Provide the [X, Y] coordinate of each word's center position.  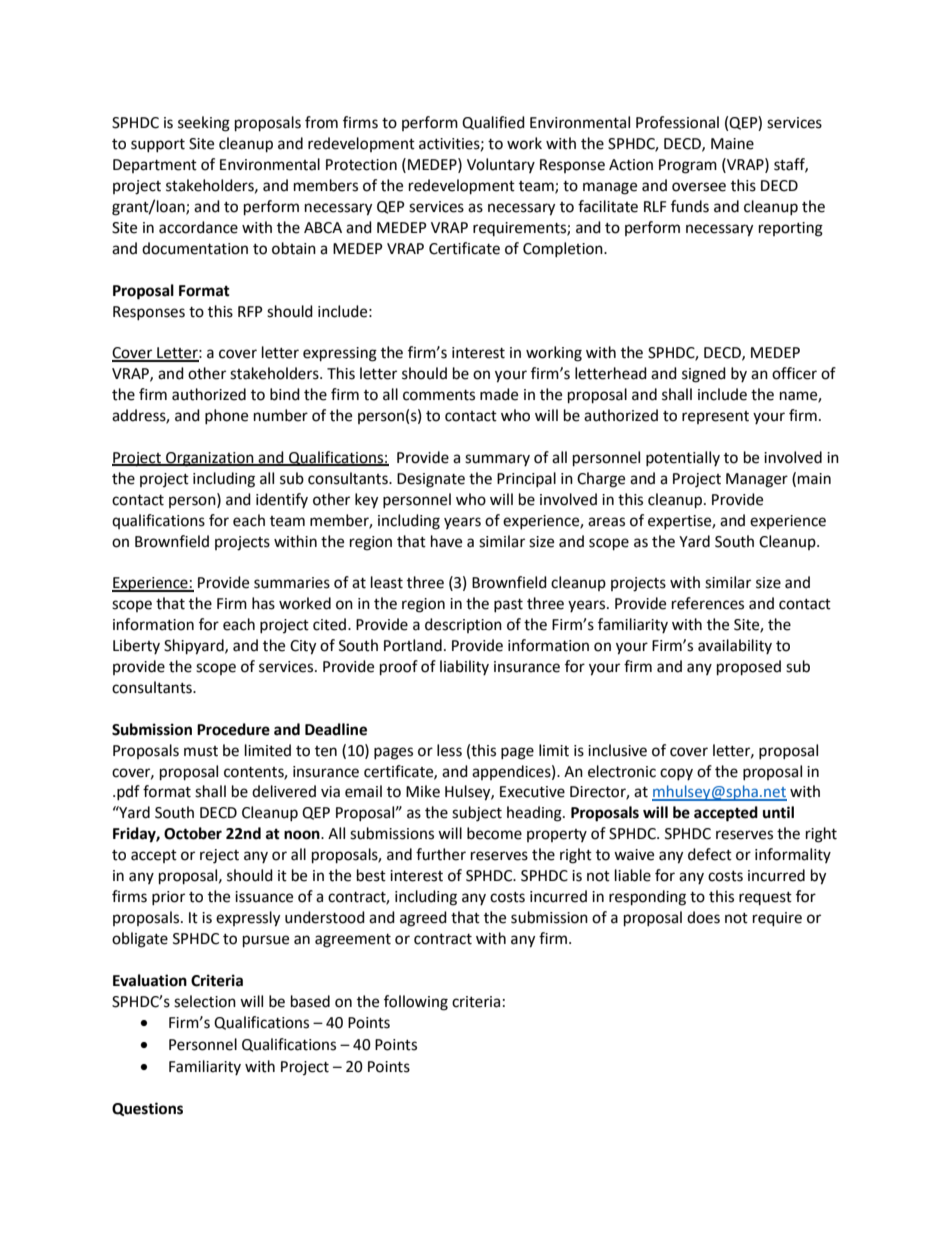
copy [676, 774]
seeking [204, 124]
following [416, 1003]
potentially [683, 458]
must [201, 751]
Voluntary [501, 165]
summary [497, 460]
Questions [147, 1109]
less [449, 750]
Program [688, 166]
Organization [210, 459]
